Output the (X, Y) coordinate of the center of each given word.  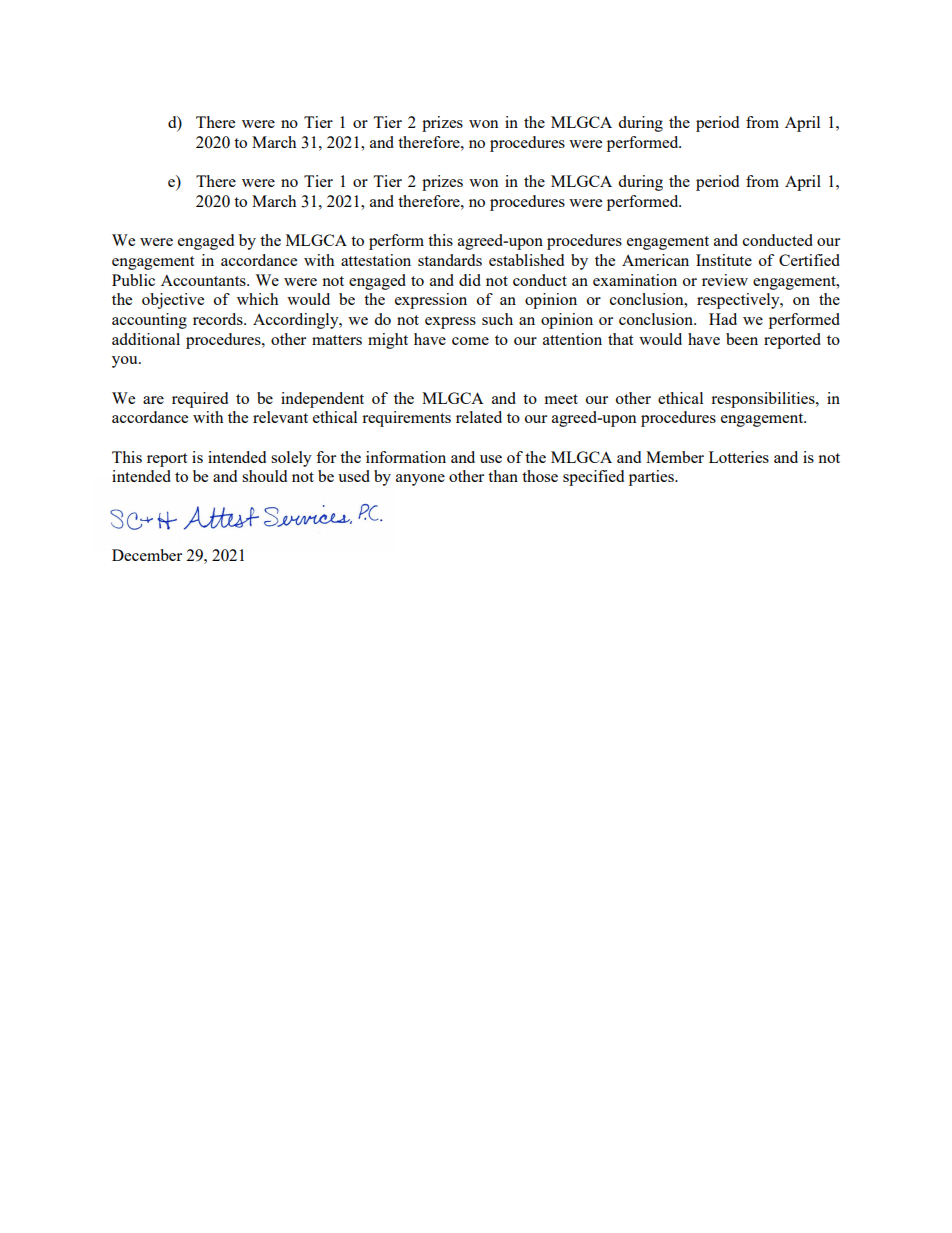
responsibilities (764, 400)
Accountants (204, 280)
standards (450, 260)
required (200, 400)
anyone (420, 480)
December (147, 555)
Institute (724, 260)
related (479, 417)
